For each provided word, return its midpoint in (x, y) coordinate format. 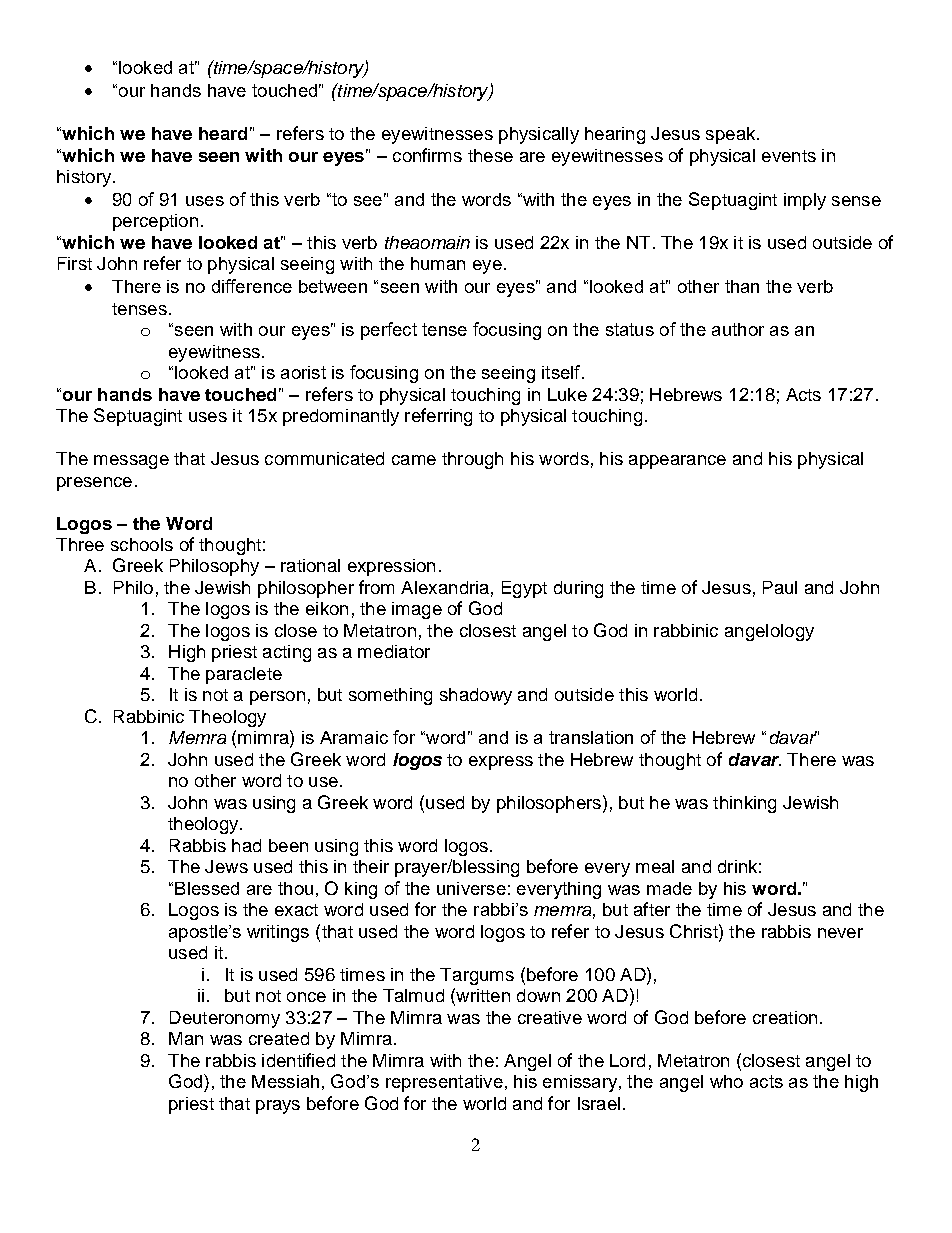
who (726, 1081)
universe (471, 888)
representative (444, 1083)
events (789, 156)
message (131, 462)
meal (655, 866)
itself (562, 372)
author (738, 329)
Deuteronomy (225, 1019)
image (417, 610)
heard (223, 133)
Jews (226, 866)
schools (142, 544)
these (490, 155)
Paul (780, 587)
